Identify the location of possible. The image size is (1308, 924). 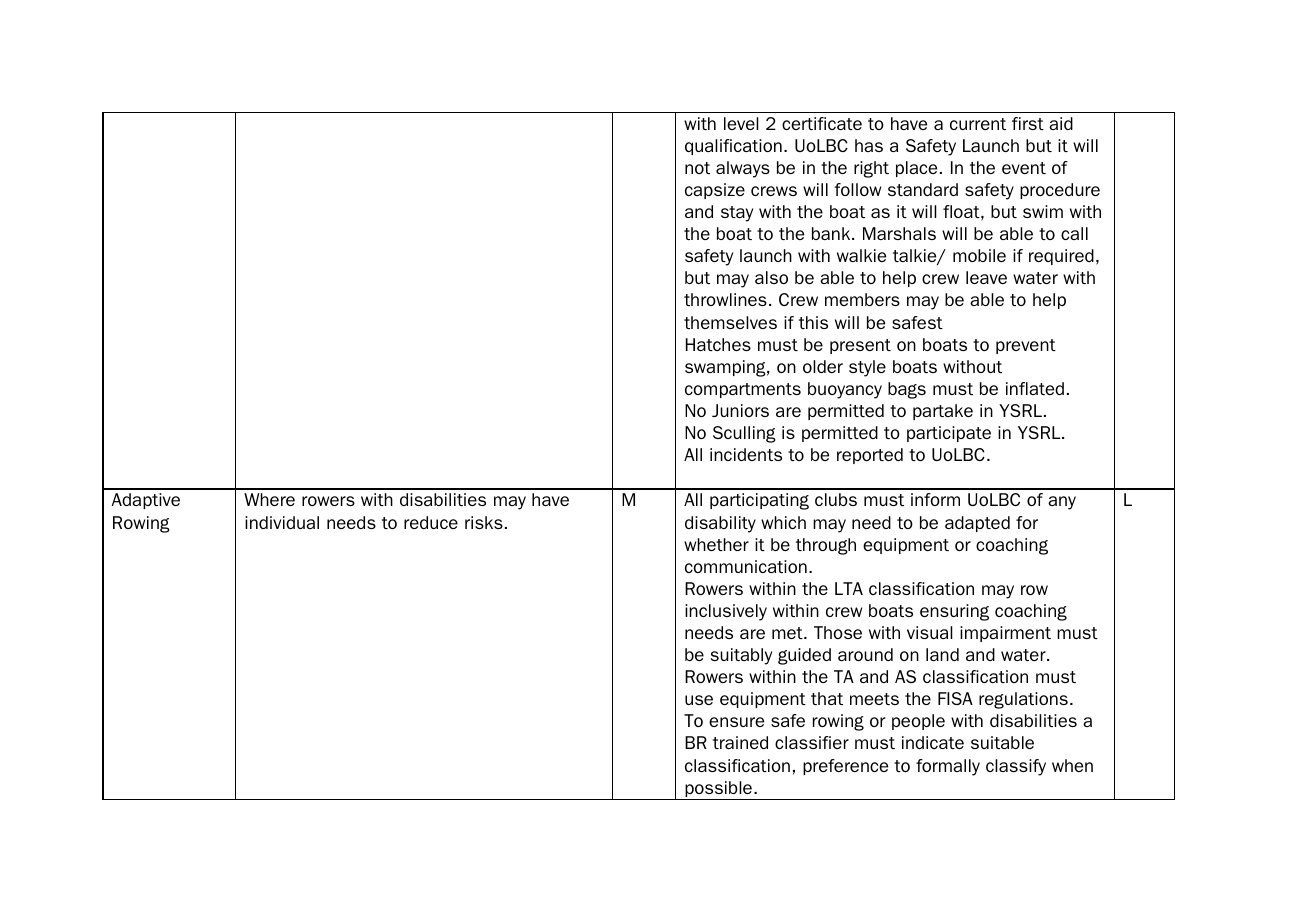
(718, 790).
